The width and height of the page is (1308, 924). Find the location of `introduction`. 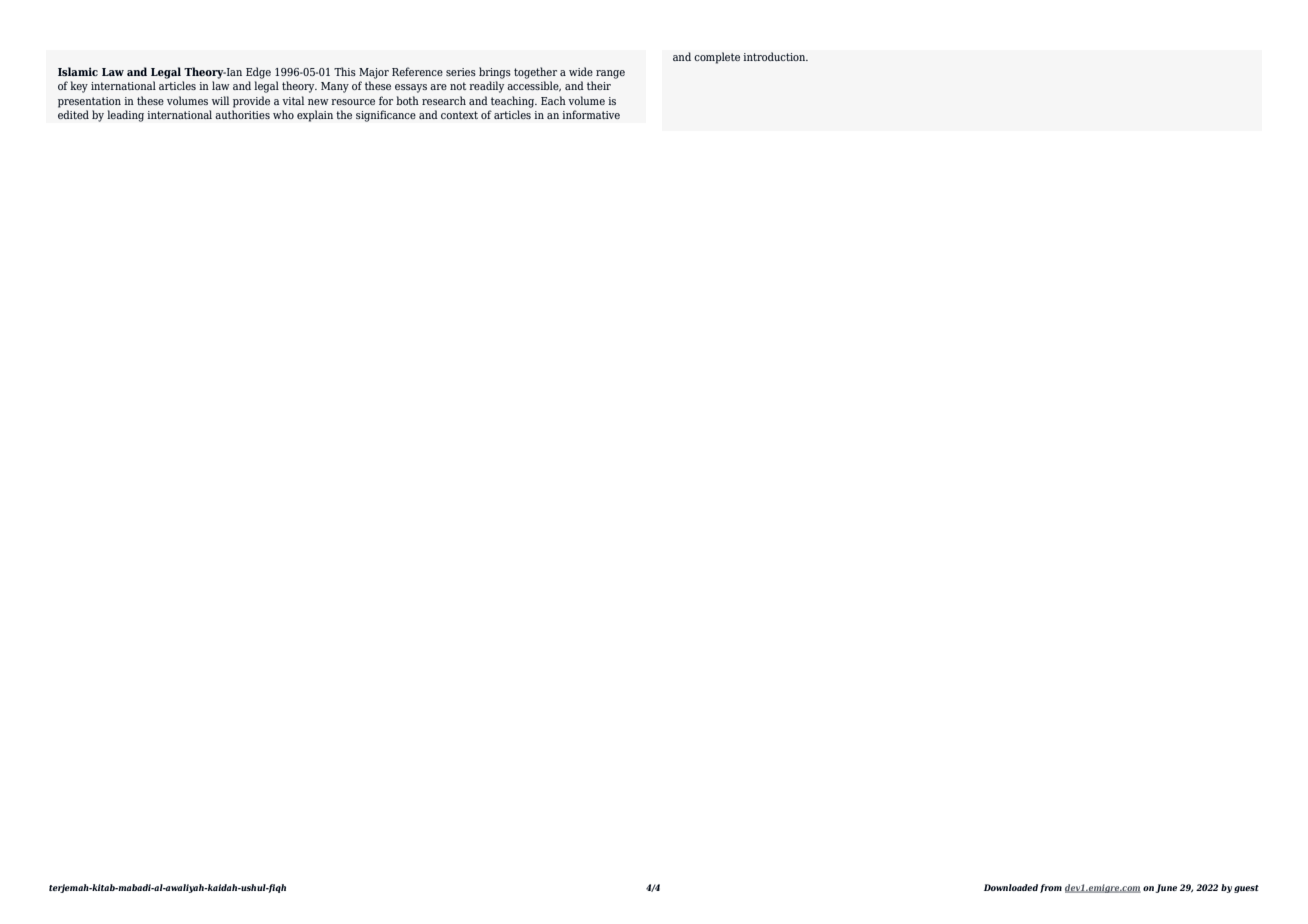

introduction is located at coordinates (775, 56).
